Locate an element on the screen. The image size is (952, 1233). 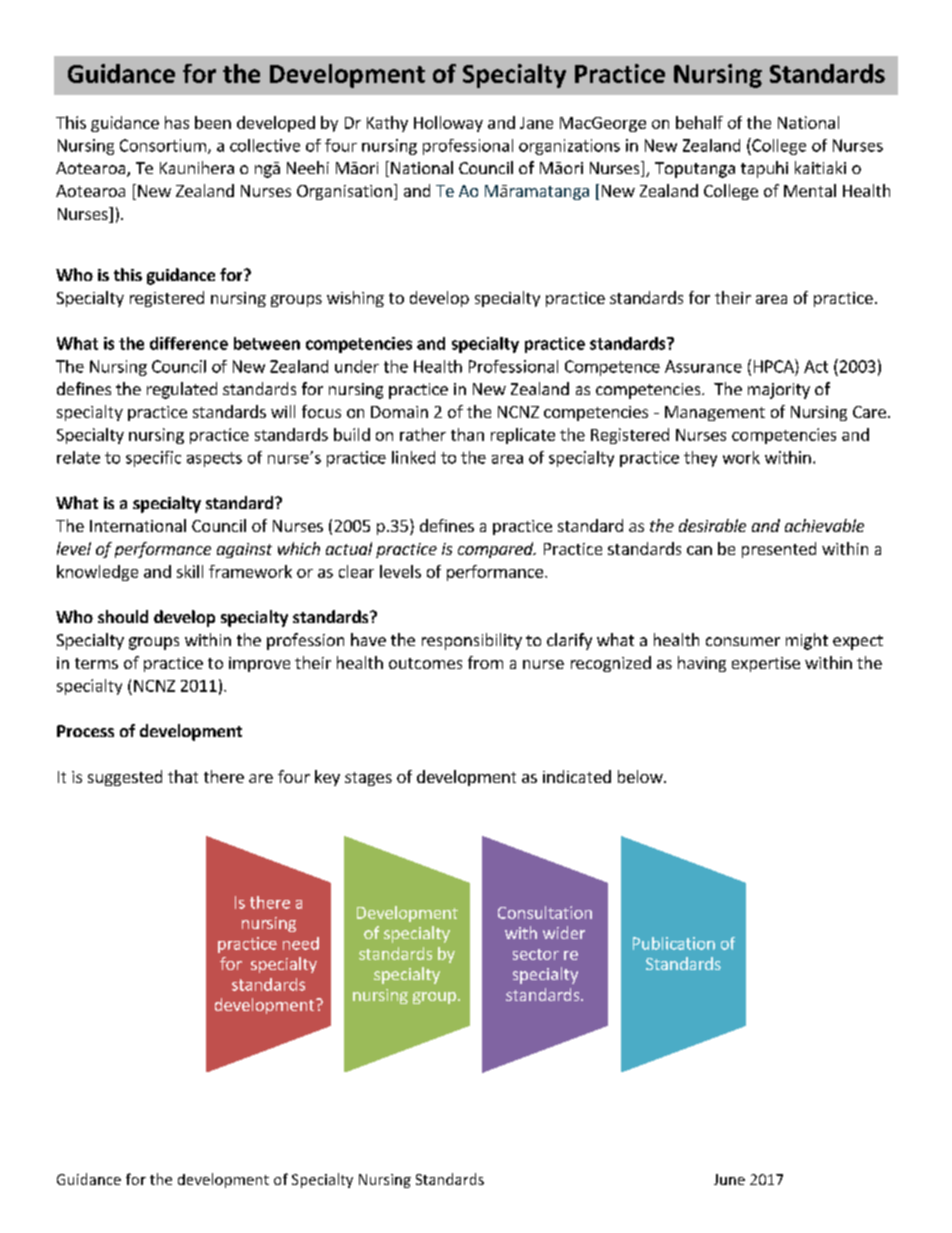
responsibility is located at coordinates (472, 641).
